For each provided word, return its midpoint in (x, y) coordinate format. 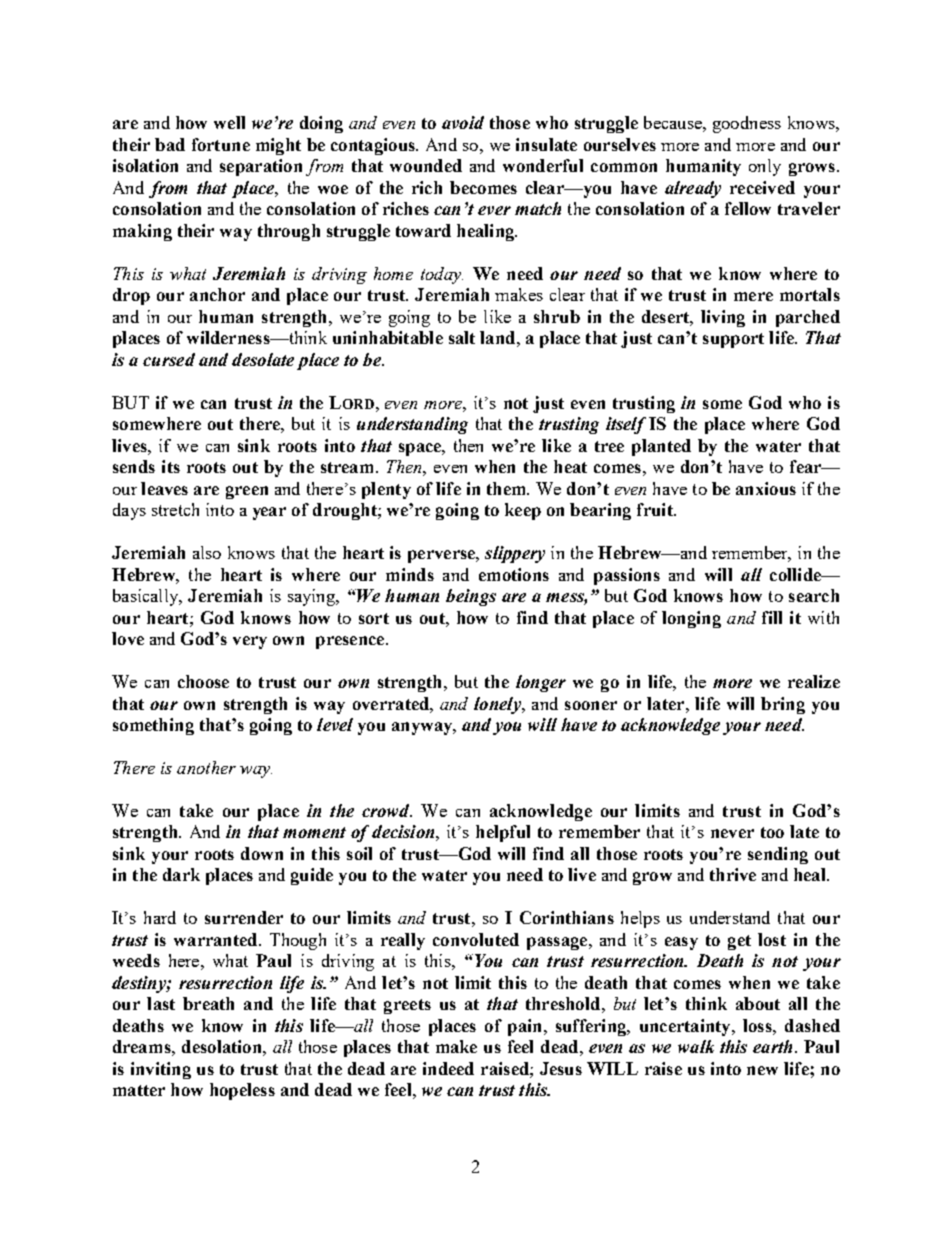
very (250, 642)
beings (471, 597)
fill (772, 617)
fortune (221, 144)
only (765, 167)
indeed (448, 1068)
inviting (161, 1070)
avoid (463, 122)
